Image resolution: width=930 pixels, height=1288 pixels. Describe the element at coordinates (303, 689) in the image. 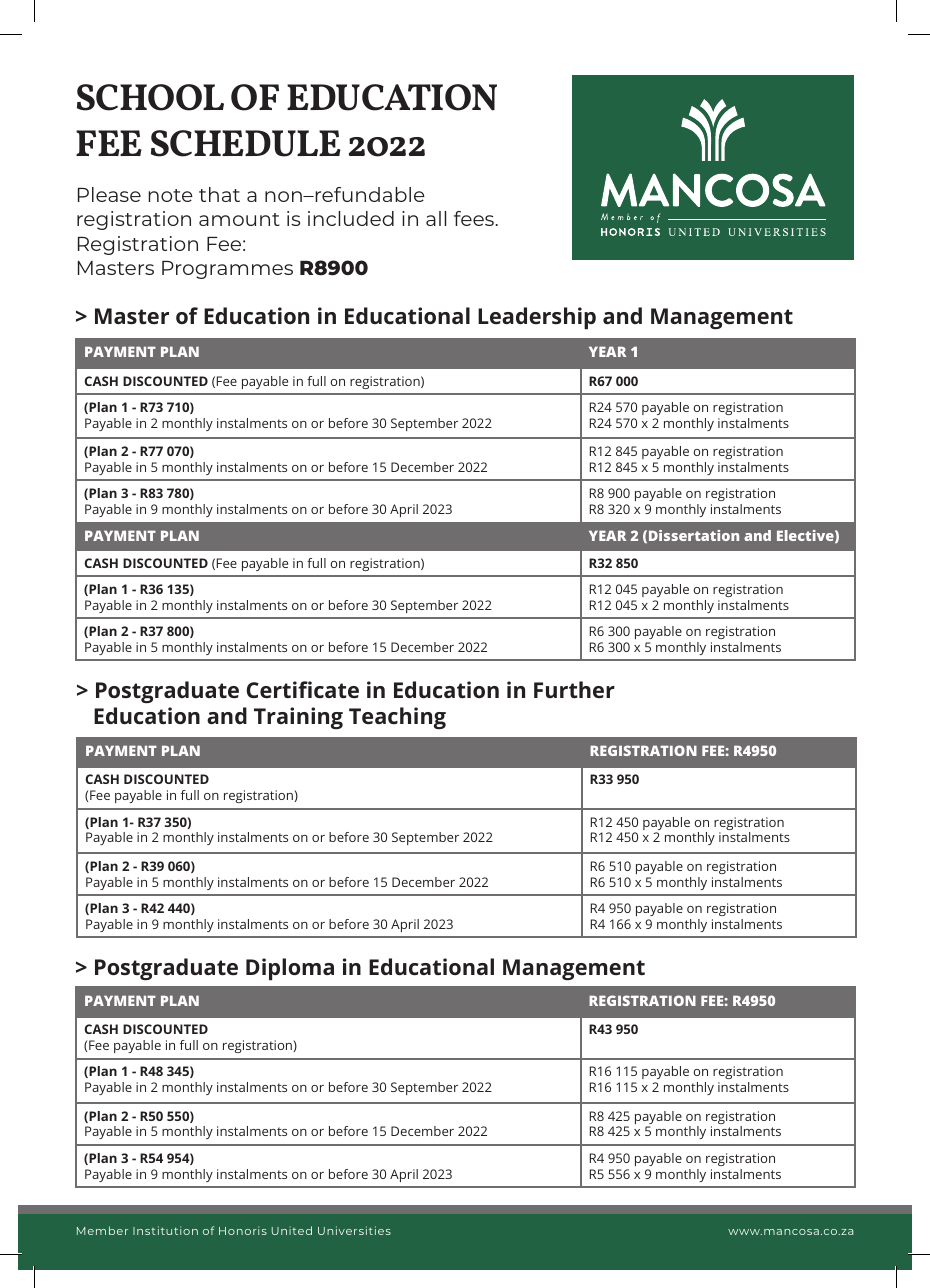

I see `Certificate` at that location.
